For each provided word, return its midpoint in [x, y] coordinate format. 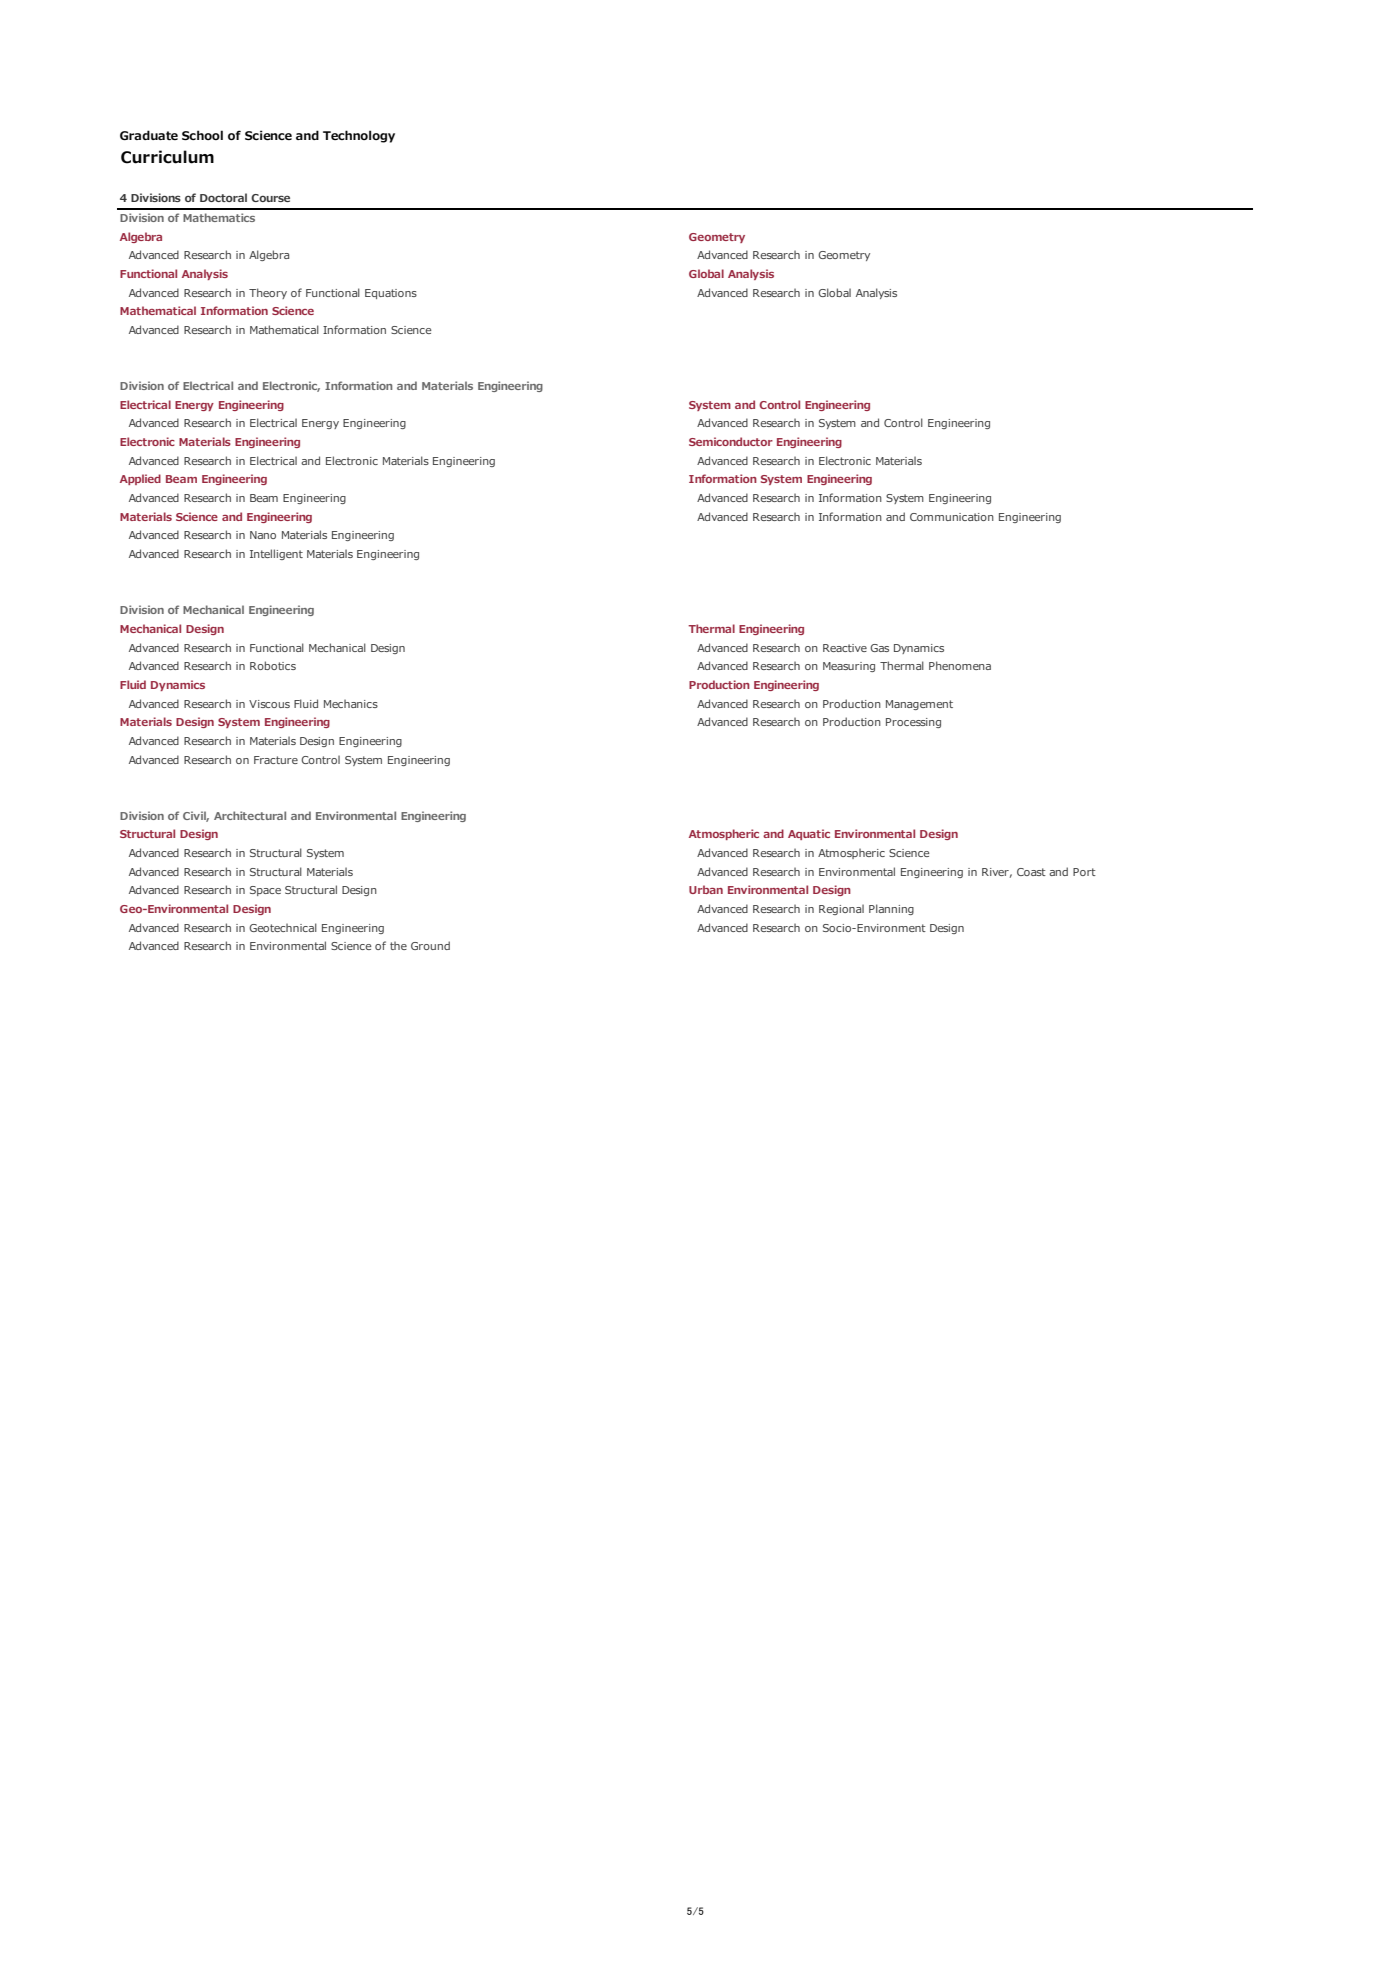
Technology [359, 136]
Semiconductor [731, 441]
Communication [952, 517]
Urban [706, 889]
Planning [891, 909]
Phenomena [960, 665]
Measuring [849, 667]
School [202, 135]
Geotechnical [283, 927]
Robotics [273, 665]
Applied [140, 479]
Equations [391, 294]
